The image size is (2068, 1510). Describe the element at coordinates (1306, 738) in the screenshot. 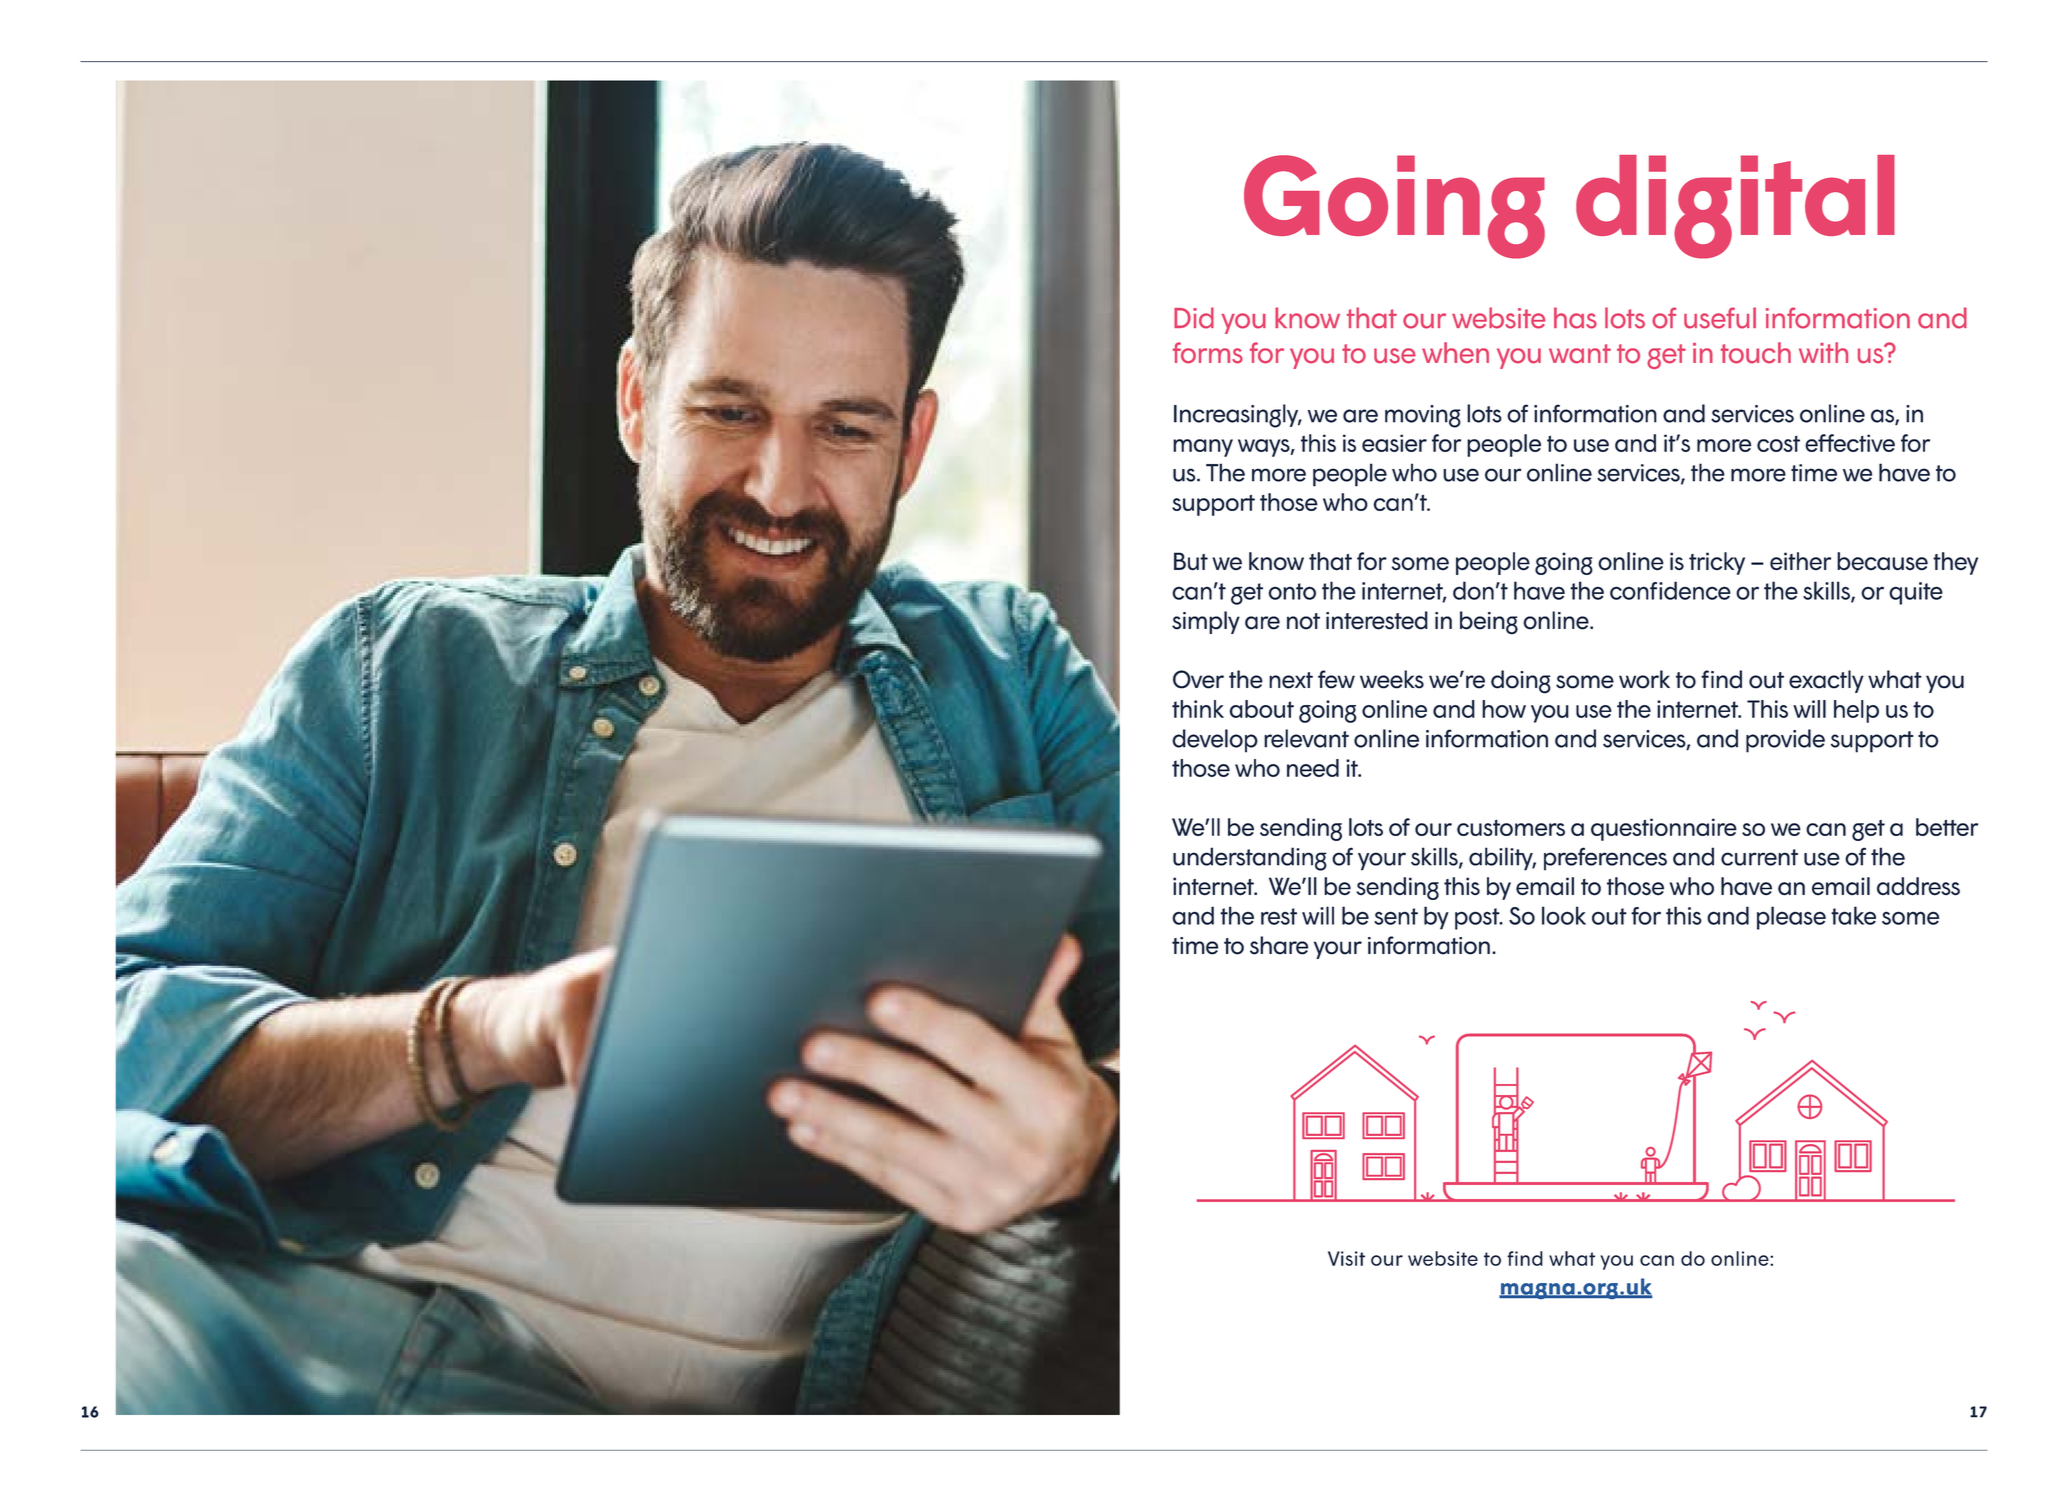

I see `relevant` at that location.
